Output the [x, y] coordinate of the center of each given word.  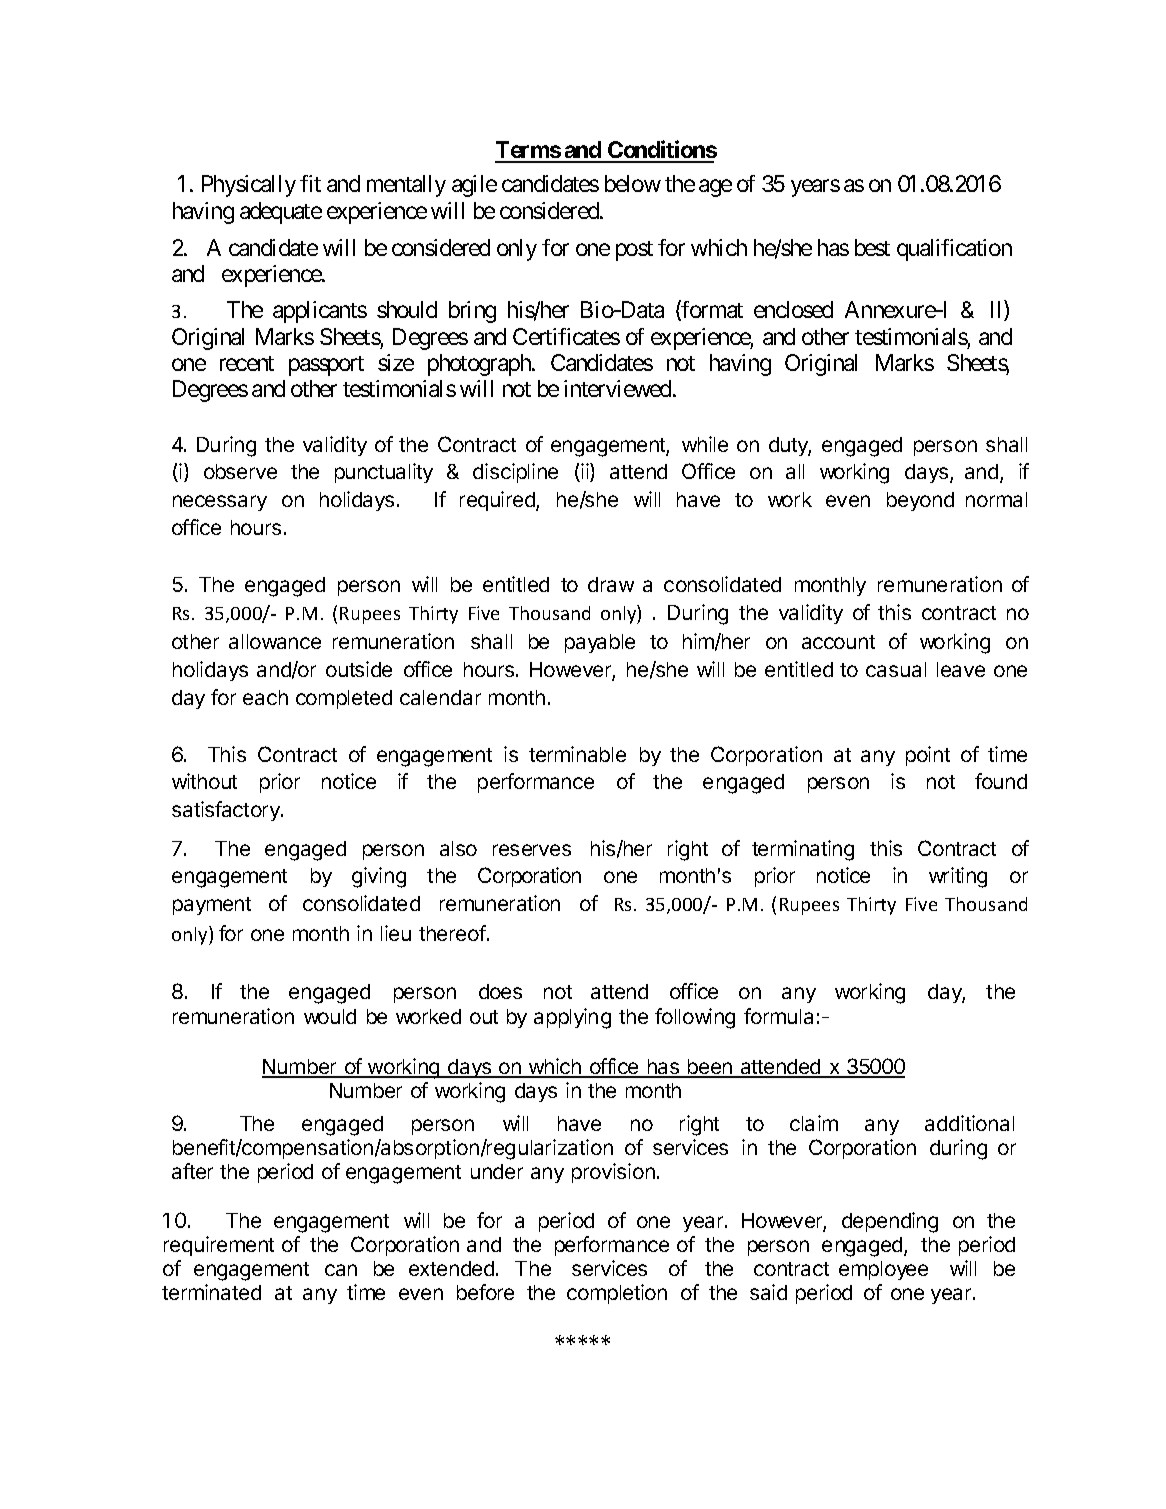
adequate [281, 213]
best [872, 247]
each [265, 697]
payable [600, 643]
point [928, 756]
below [633, 183]
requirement [219, 1246]
